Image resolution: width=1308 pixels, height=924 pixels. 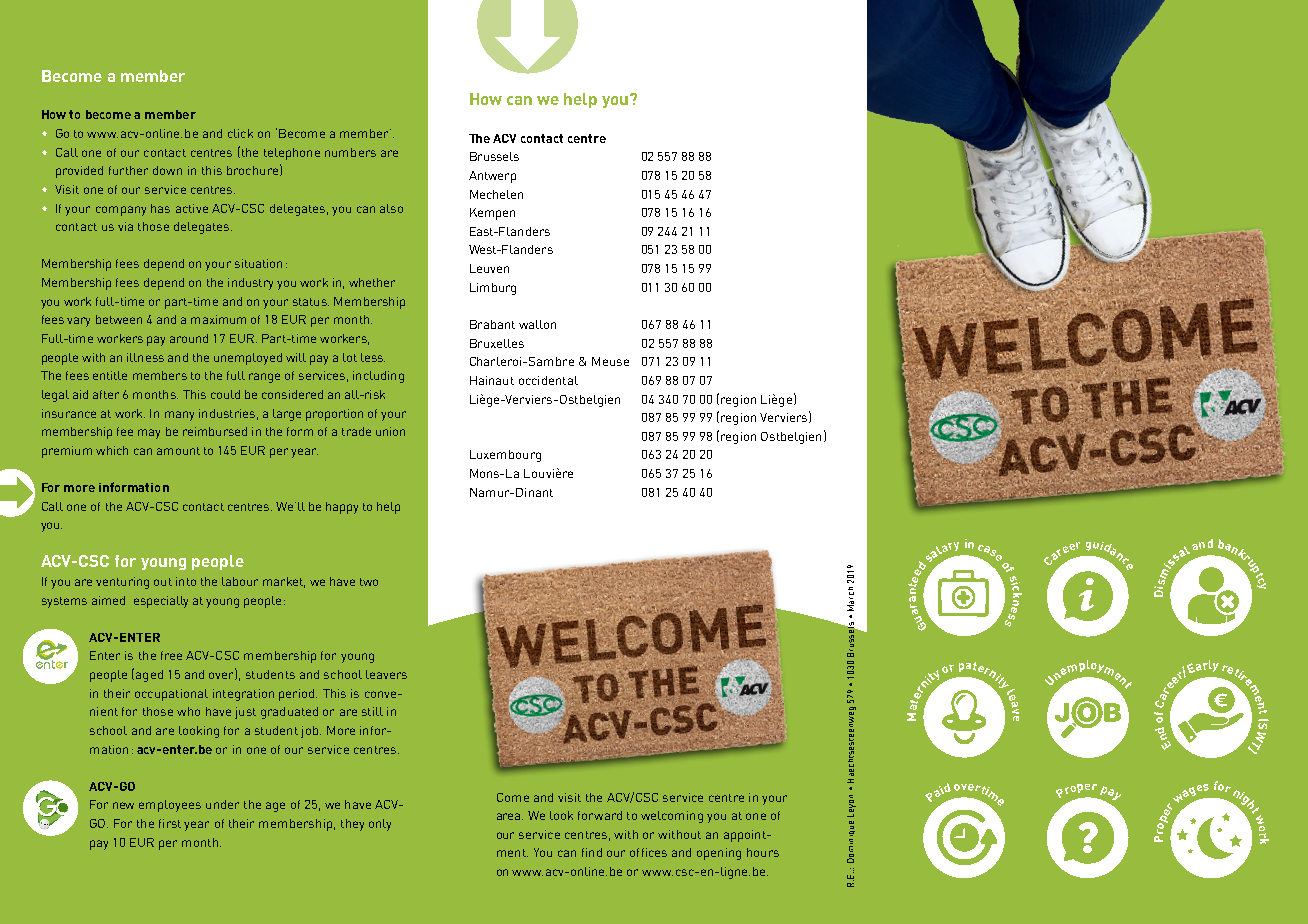 I want to click on Antwerp, so click(x=492, y=177).
